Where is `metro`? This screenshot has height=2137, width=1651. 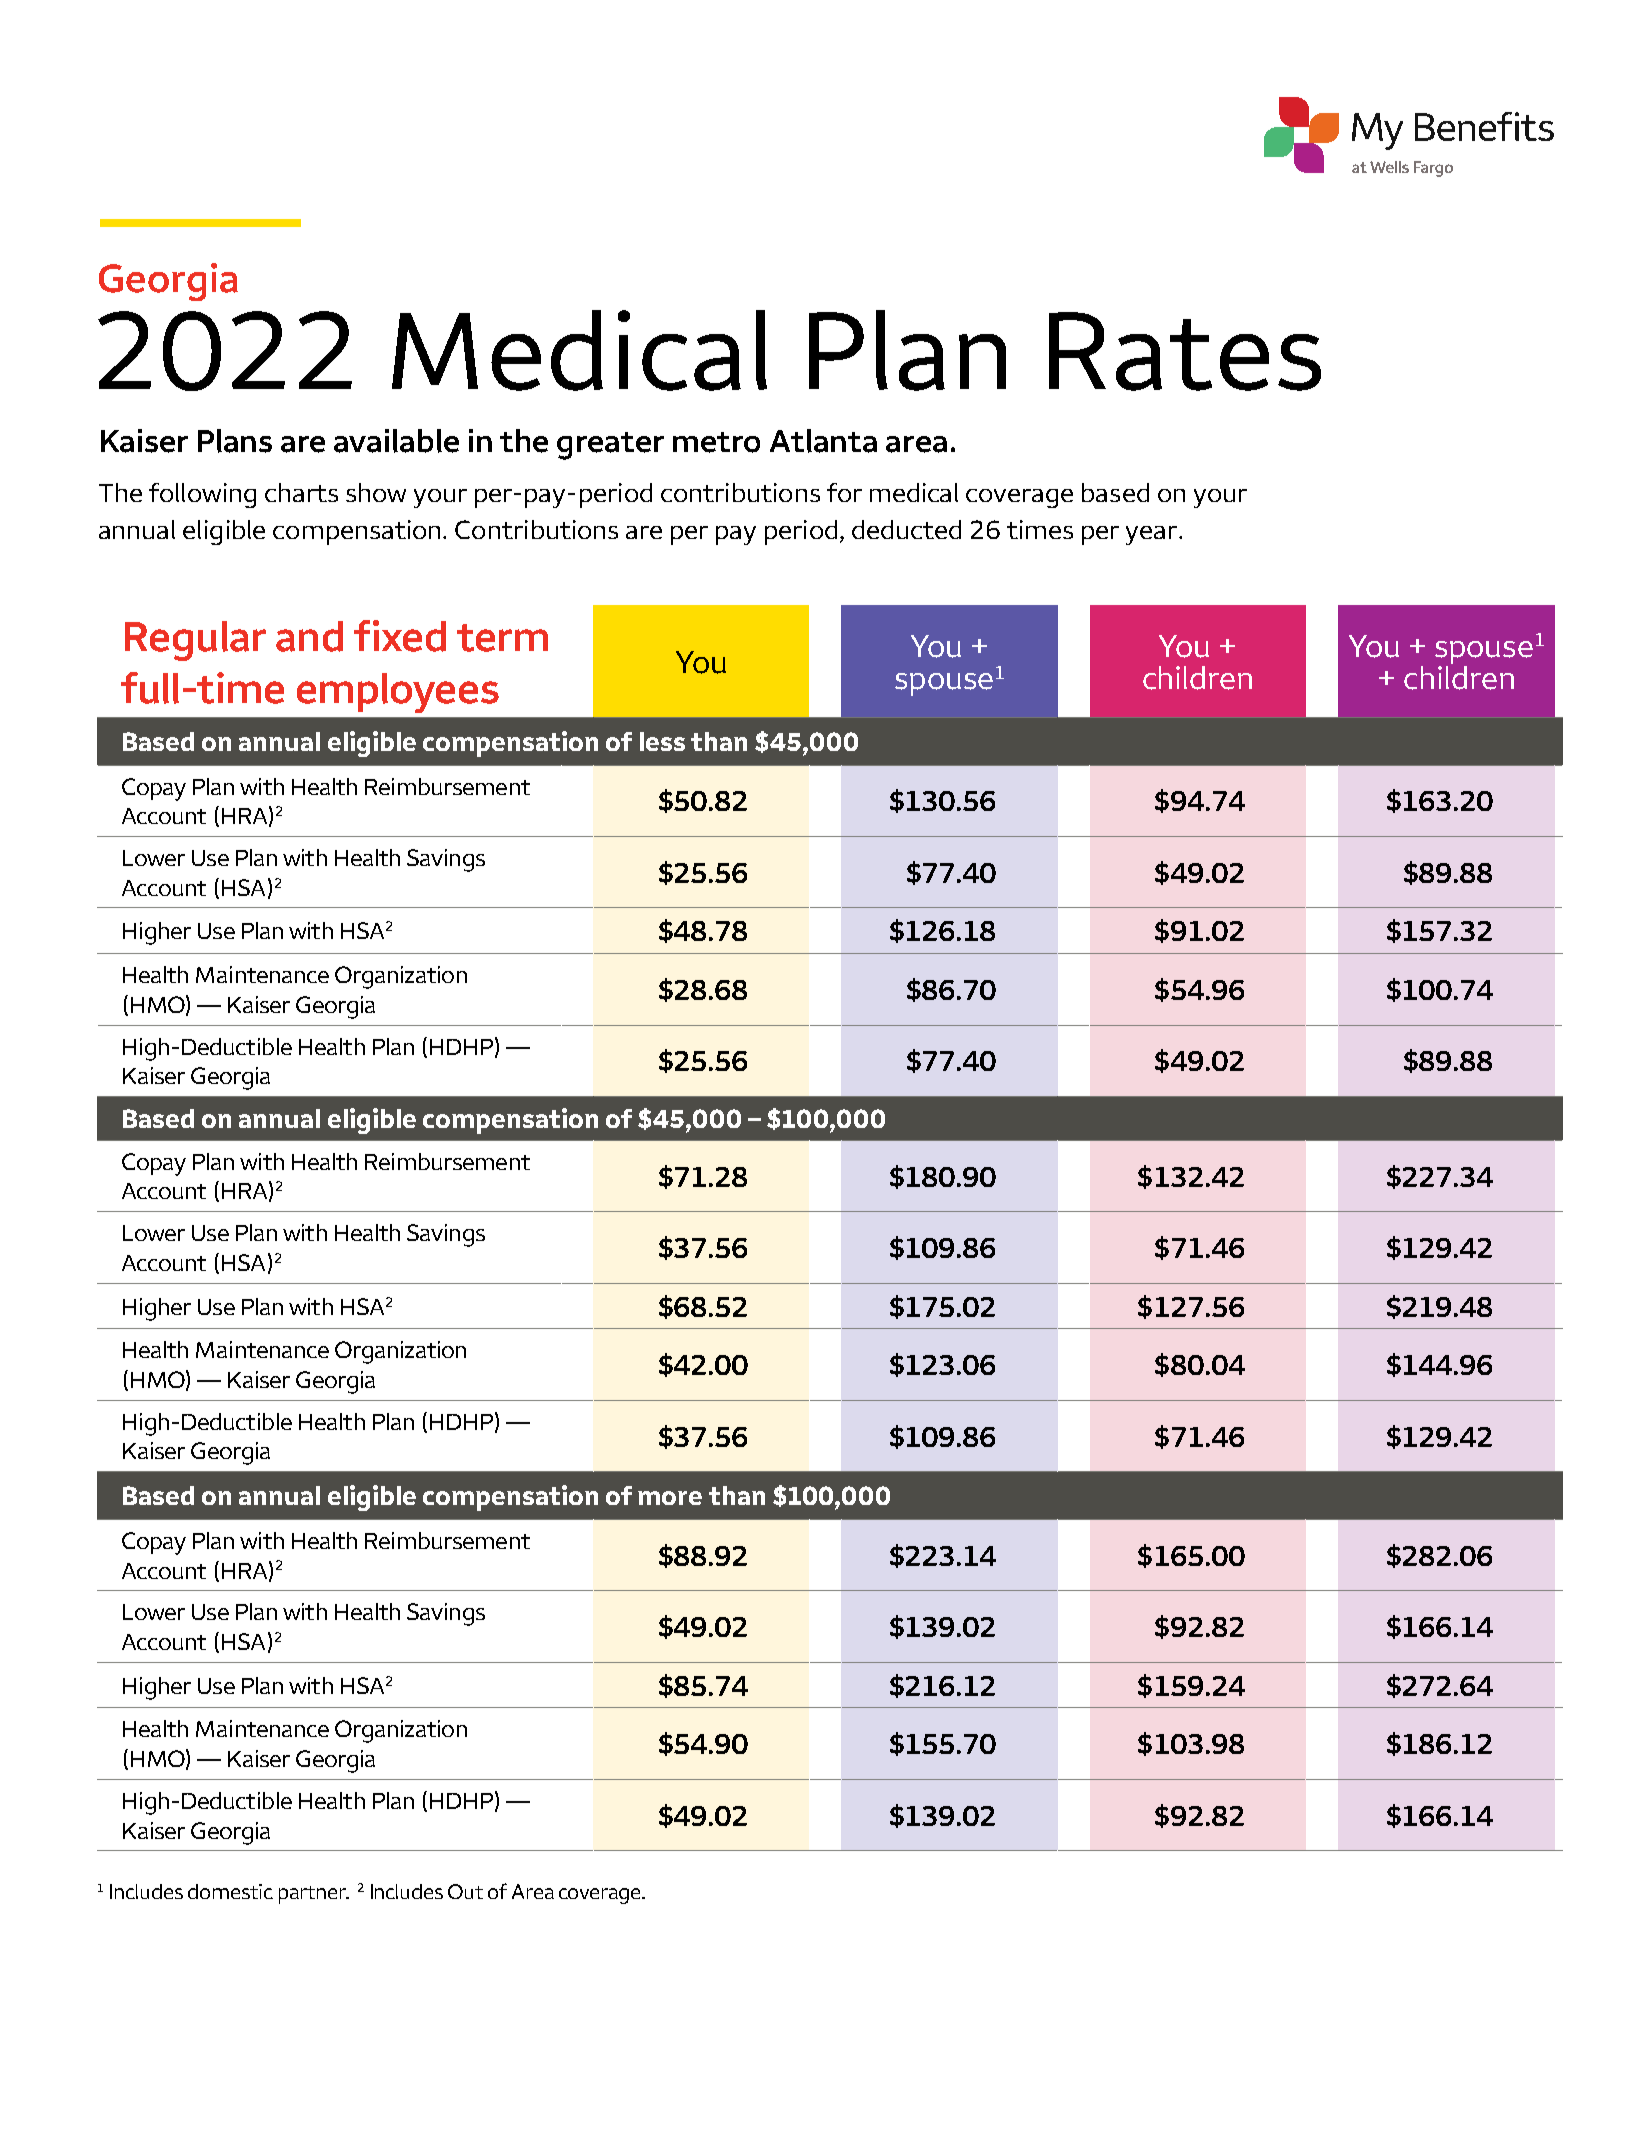
metro is located at coordinates (716, 442).
